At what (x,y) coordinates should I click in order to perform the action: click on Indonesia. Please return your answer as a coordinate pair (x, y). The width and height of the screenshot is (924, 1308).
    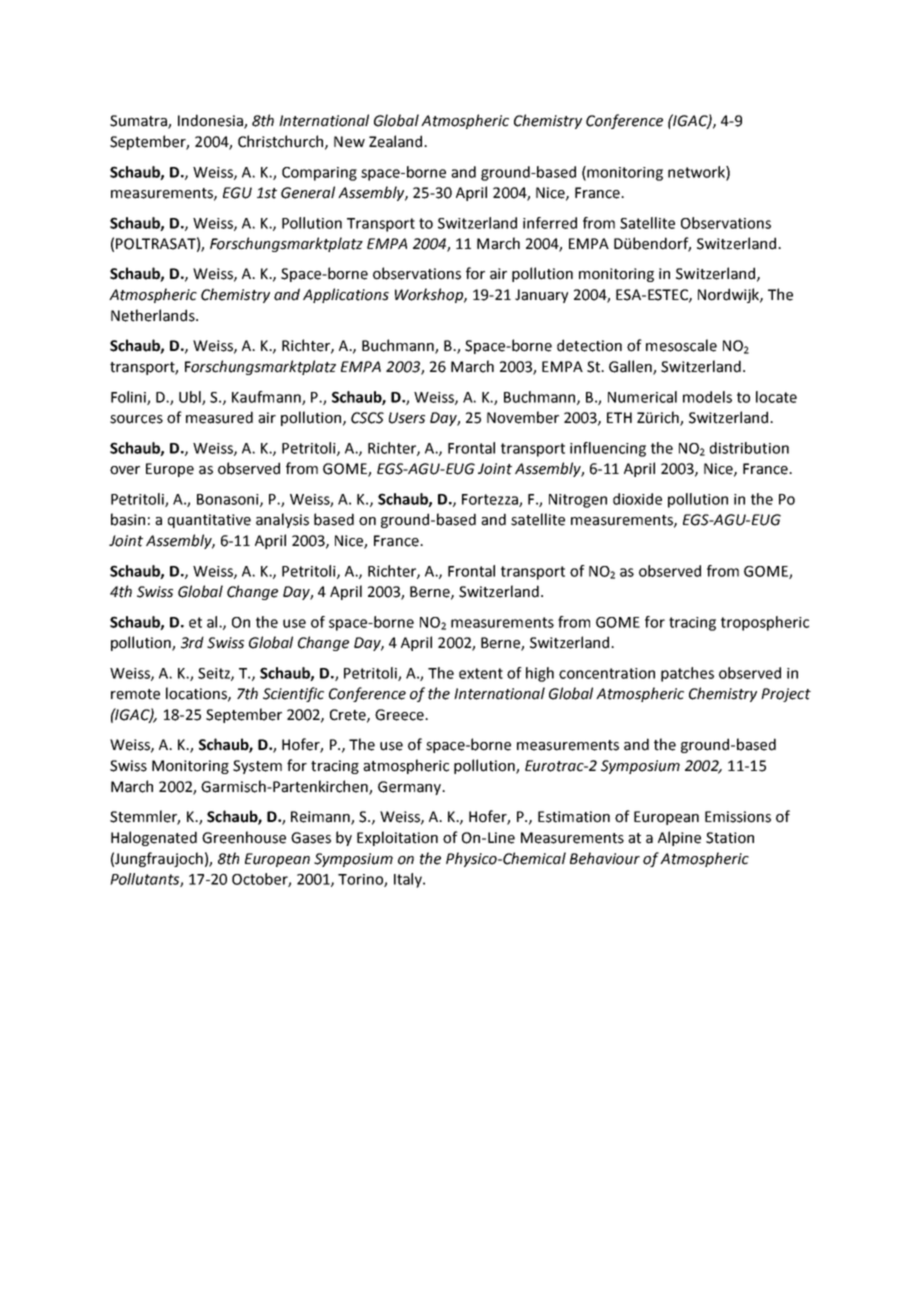
    Looking at the image, I should click on (211, 121).
